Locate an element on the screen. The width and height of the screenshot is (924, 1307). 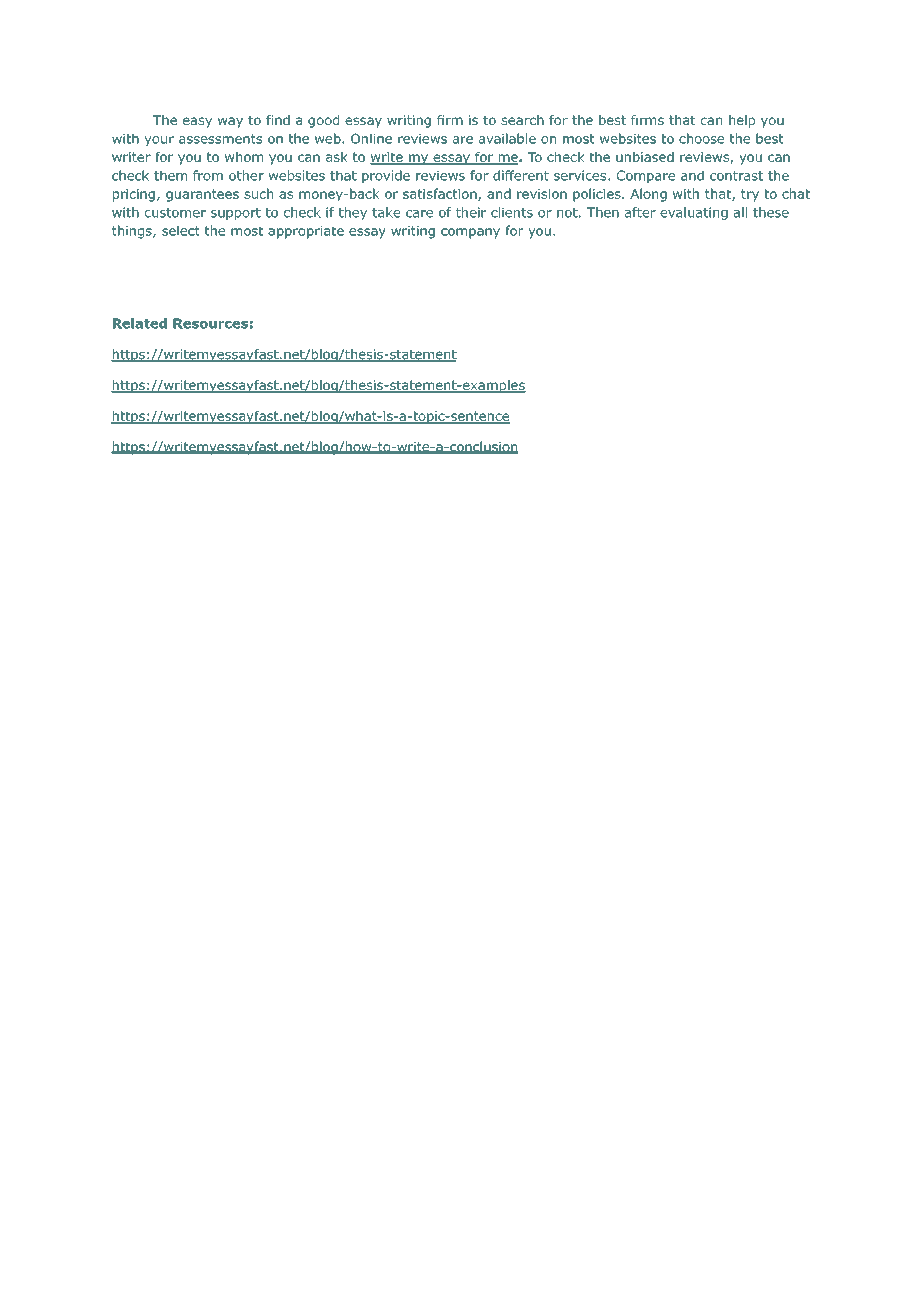
appropriate is located at coordinates (306, 232).
